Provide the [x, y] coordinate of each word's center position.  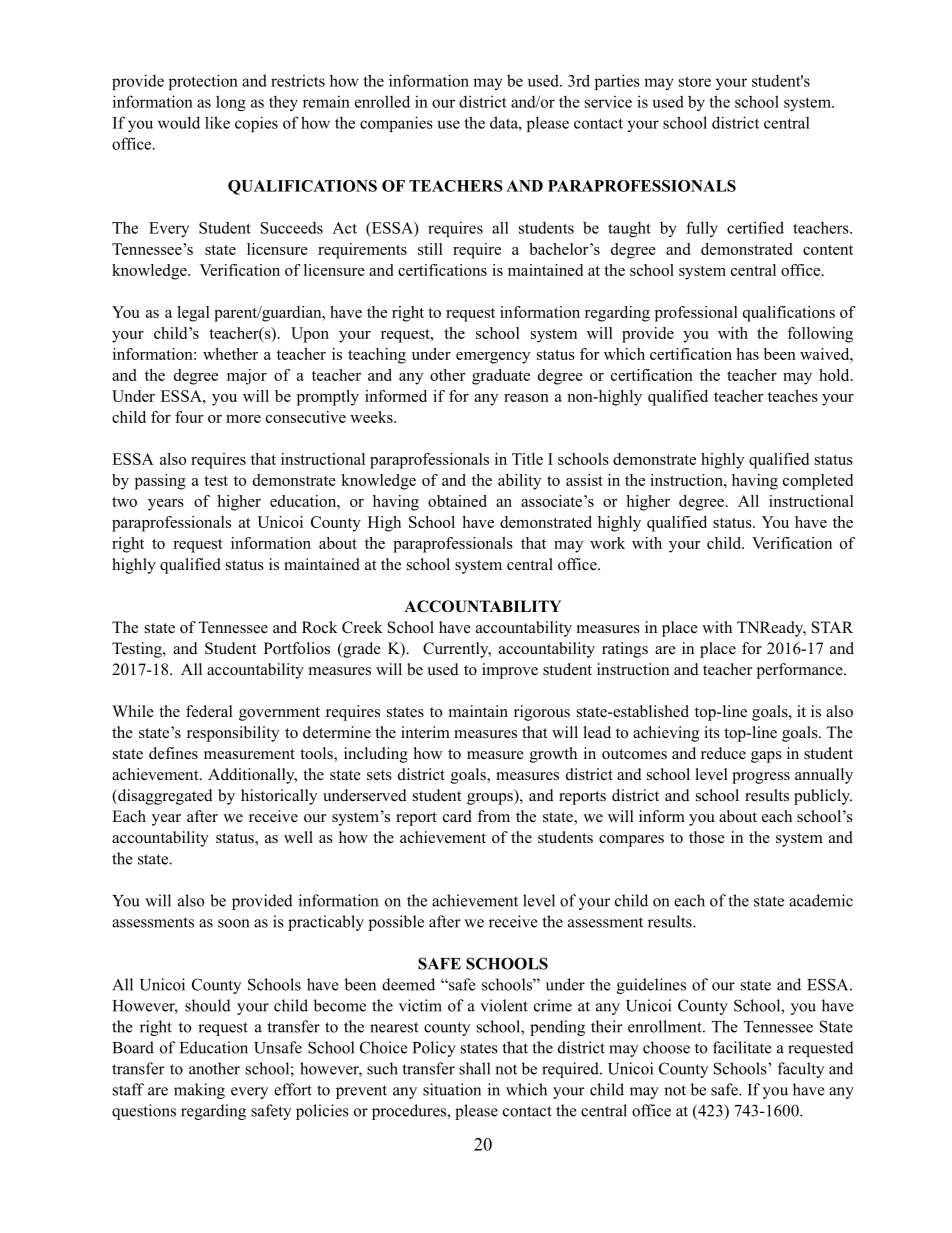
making [199, 1091]
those [707, 837]
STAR [832, 627]
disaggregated [164, 797]
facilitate [742, 1047]
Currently [457, 650]
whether [230, 354]
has [747, 354]
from [493, 816]
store [695, 81]
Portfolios [297, 648]
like [217, 122]
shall [474, 1068]
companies [396, 124]
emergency [493, 358]
